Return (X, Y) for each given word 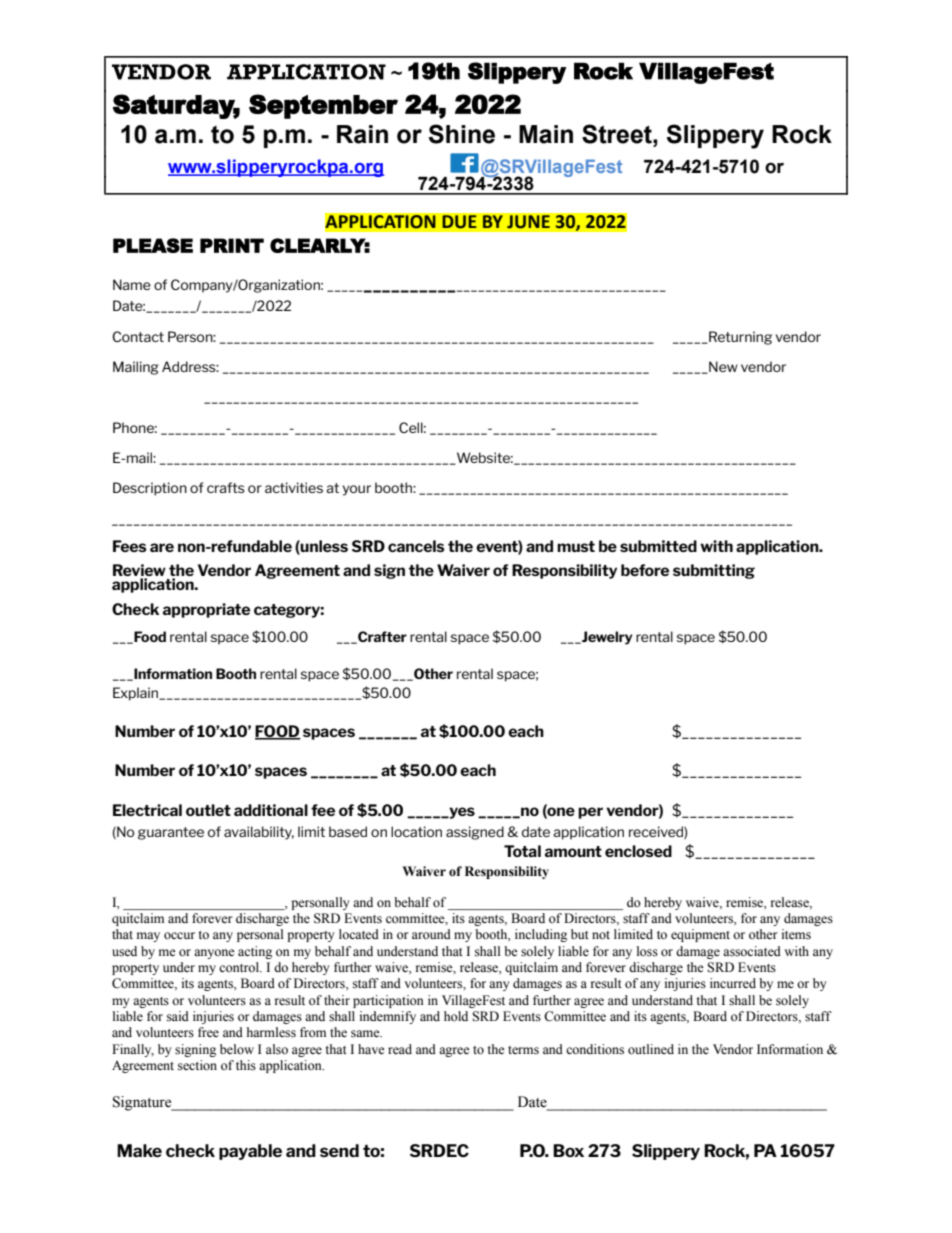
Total (522, 851)
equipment (700, 935)
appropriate (206, 610)
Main (546, 134)
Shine (462, 134)
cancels (416, 546)
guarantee (171, 833)
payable (250, 1152)
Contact (138, 336)
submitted (658, 546)
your (357, 490)
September (323, 106)
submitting (714, 571)
